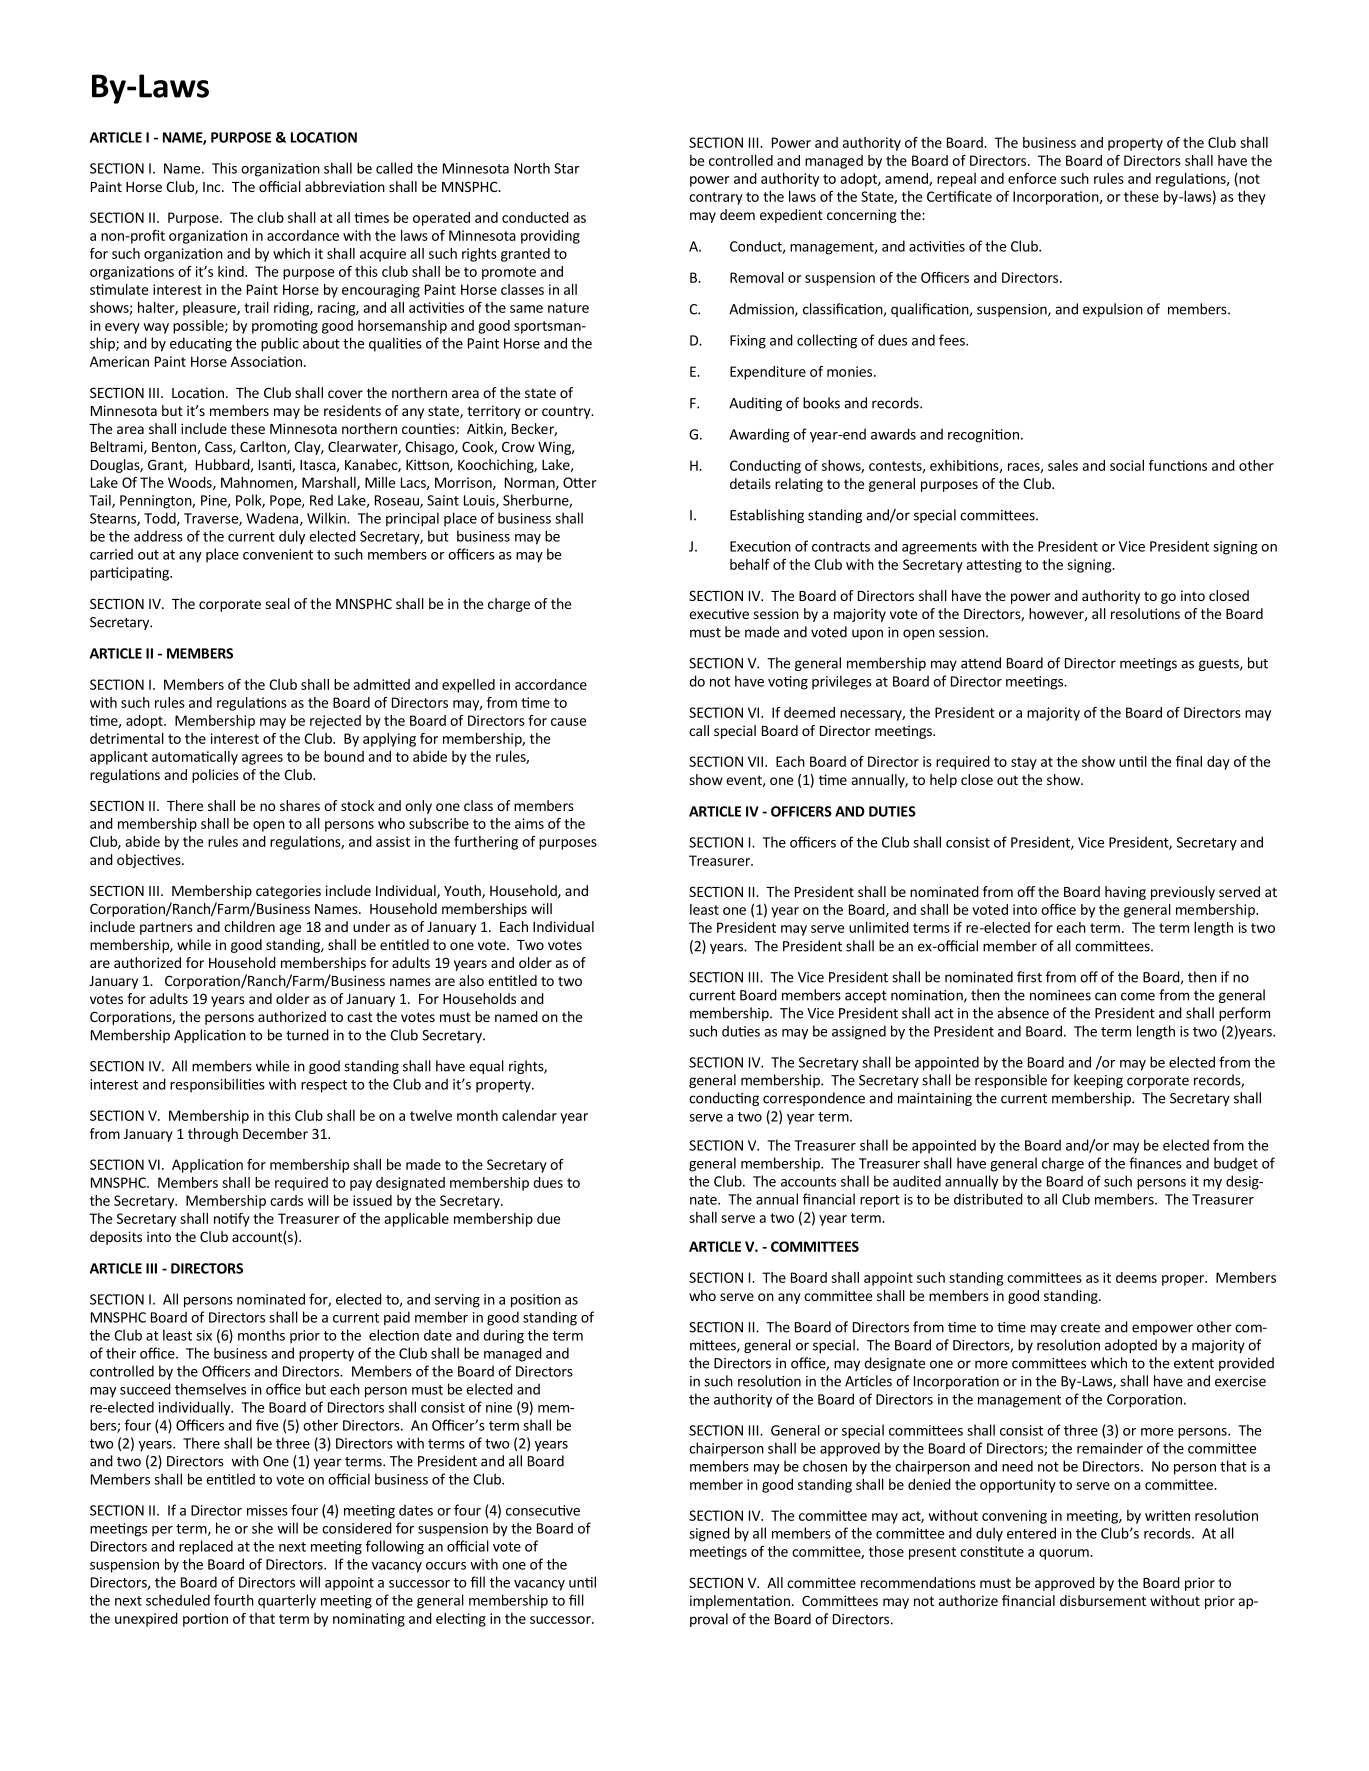 The image size is (1369, 1771). I want to click on keeping, so click(1098, 1081).
